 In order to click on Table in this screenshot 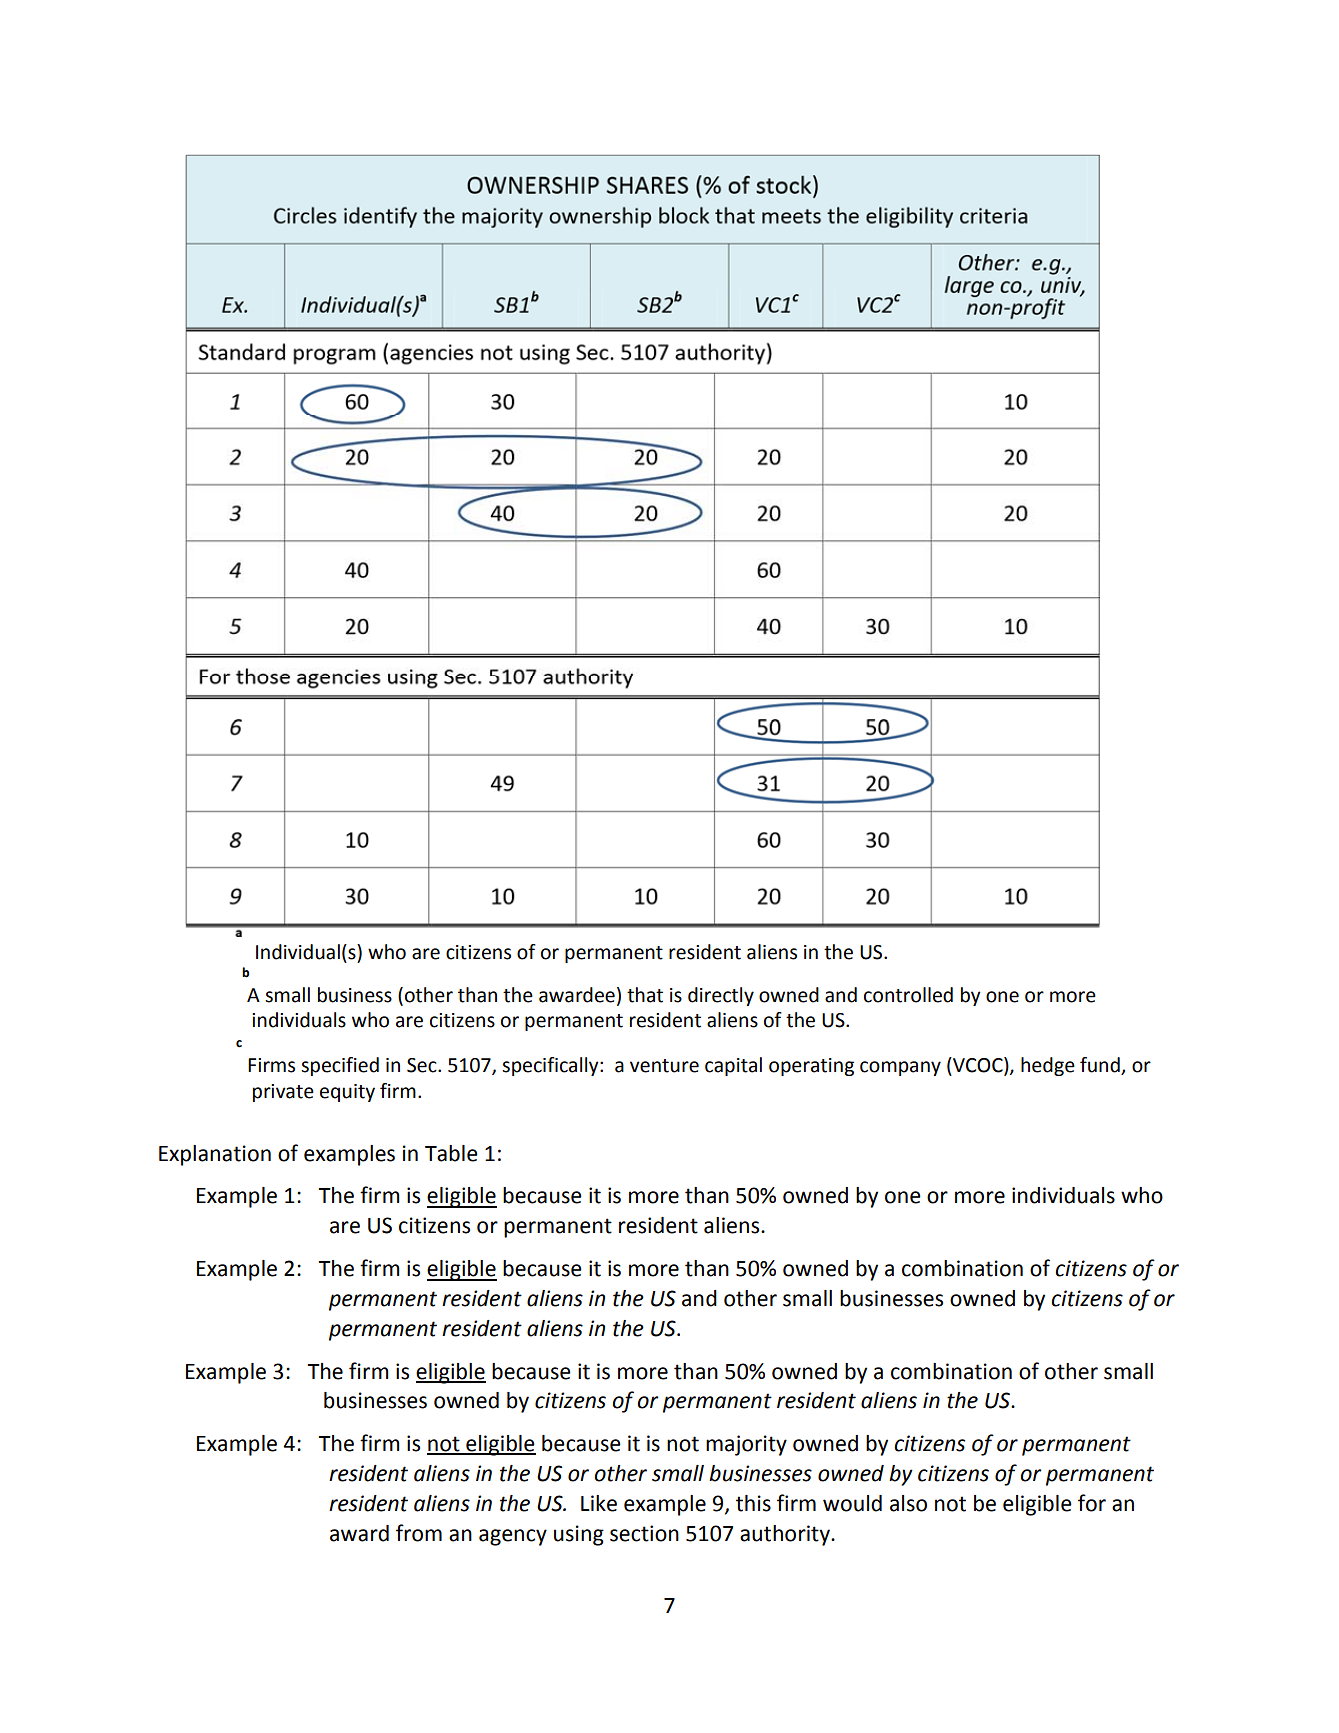, I will do `click(451, 1153)`.
